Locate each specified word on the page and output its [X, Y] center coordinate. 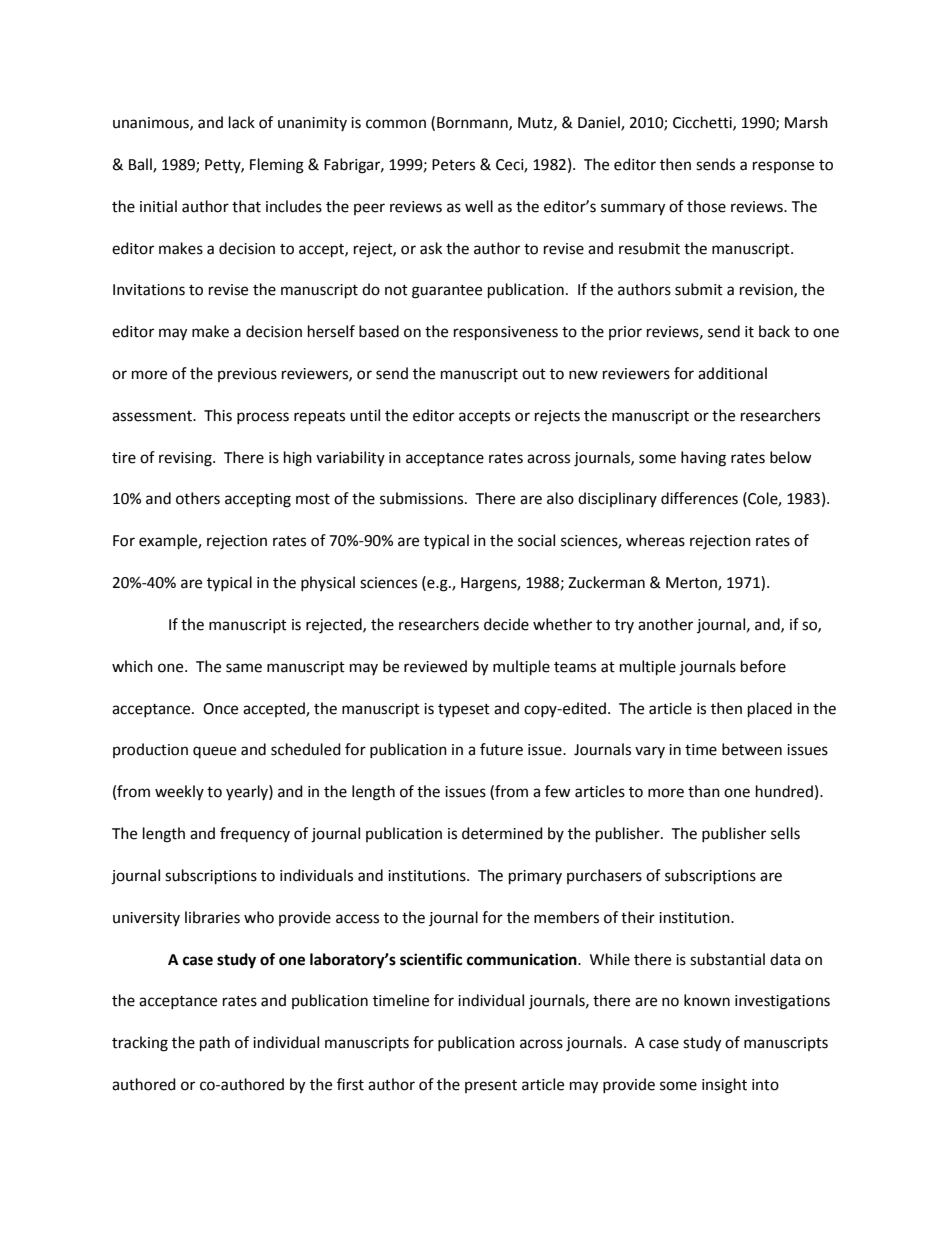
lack [242, 122]
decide [506, 624]
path [215, 1044]
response [783, 167]
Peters [453, 165]
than [704, 791]
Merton [692, 584]
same [244, 668]
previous [247, 375]
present [491, 1086]
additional [732, 373]
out [534, 374]
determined [502, 833]
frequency [255, 834]
